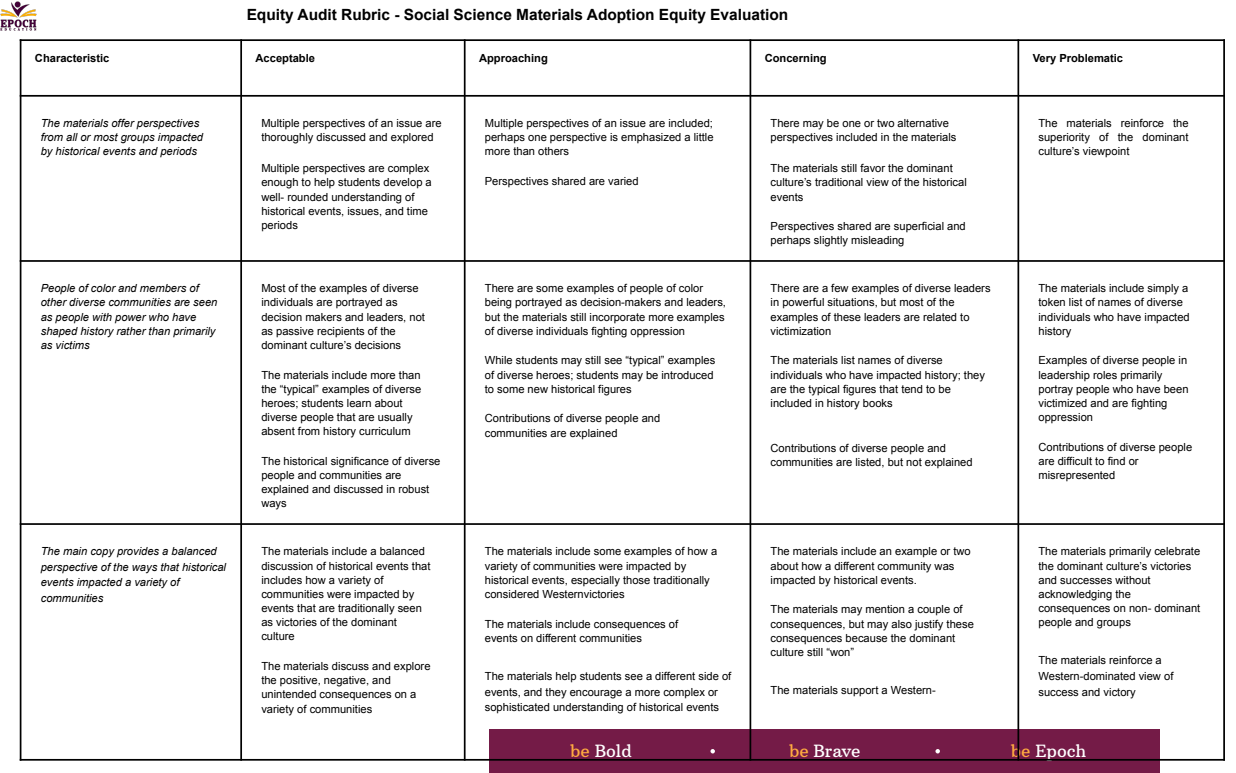  What do you see at coordinates (1051, 302) in the page?
I see `token` at bounding box center [1051, 302].
